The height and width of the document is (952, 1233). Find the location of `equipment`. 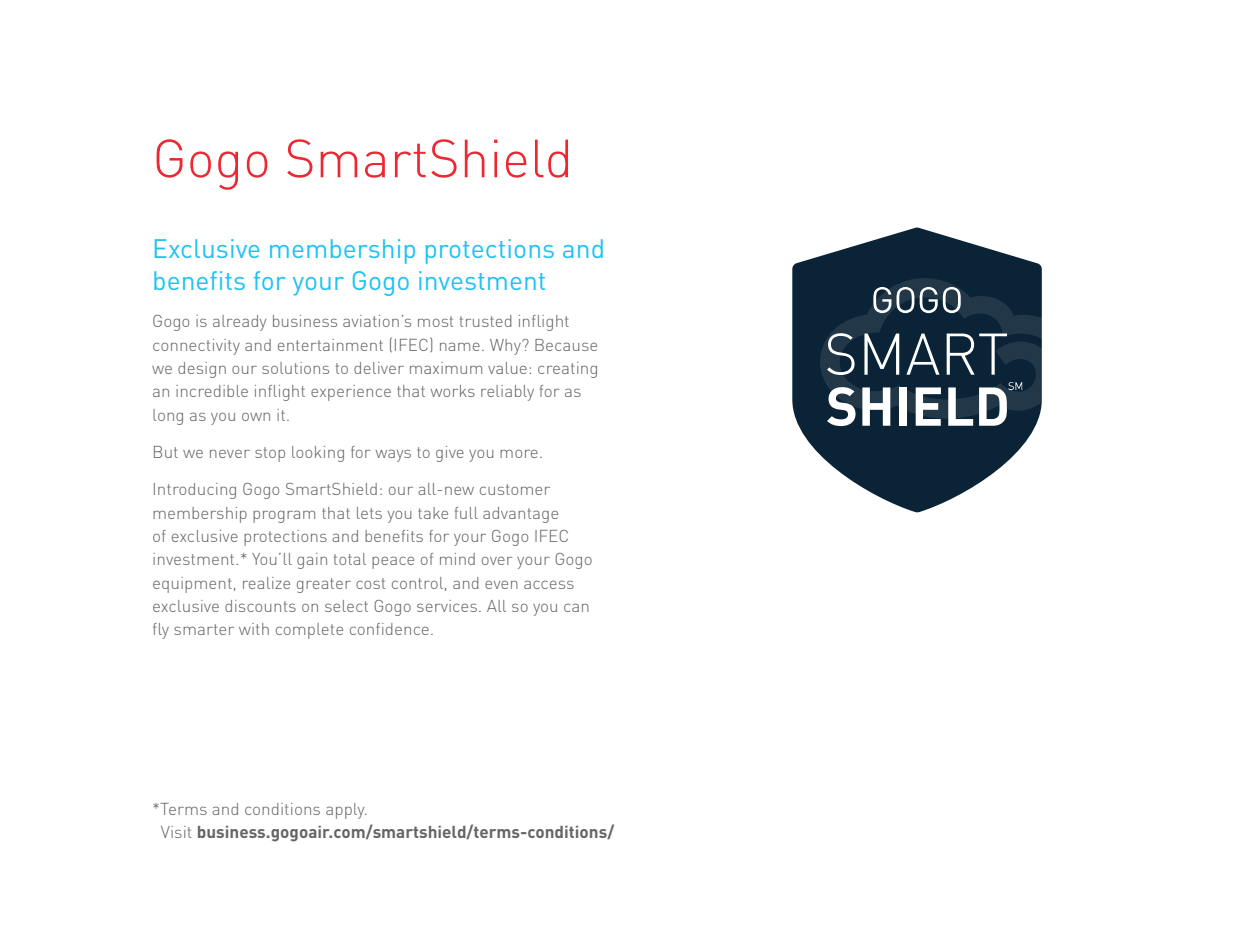

equipment is located at coordinates (192, 585).
